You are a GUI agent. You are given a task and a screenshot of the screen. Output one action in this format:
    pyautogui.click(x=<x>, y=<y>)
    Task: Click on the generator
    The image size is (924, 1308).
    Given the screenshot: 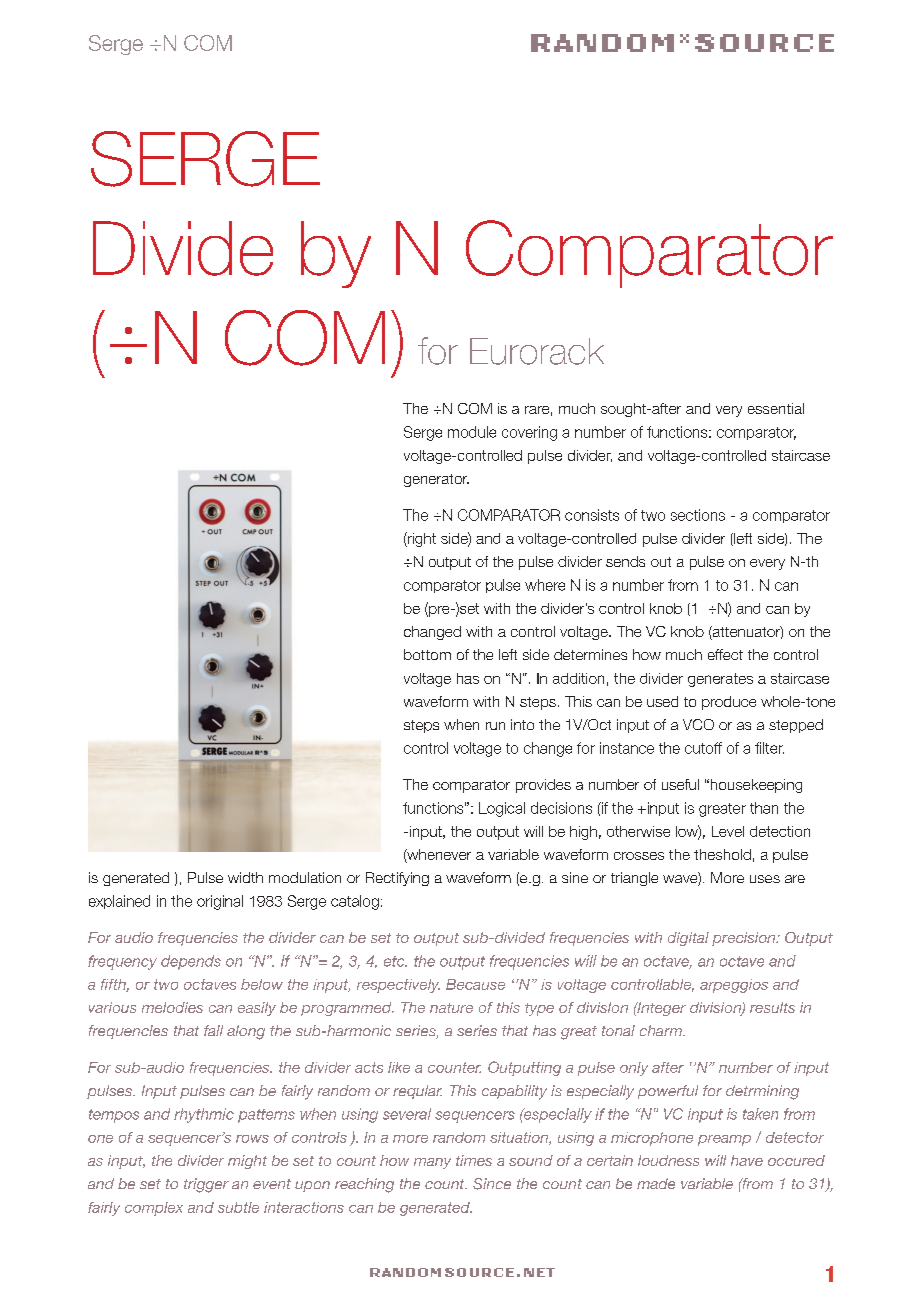 What is the action you would take?
    pyautogui.click(x=436, y=480)
